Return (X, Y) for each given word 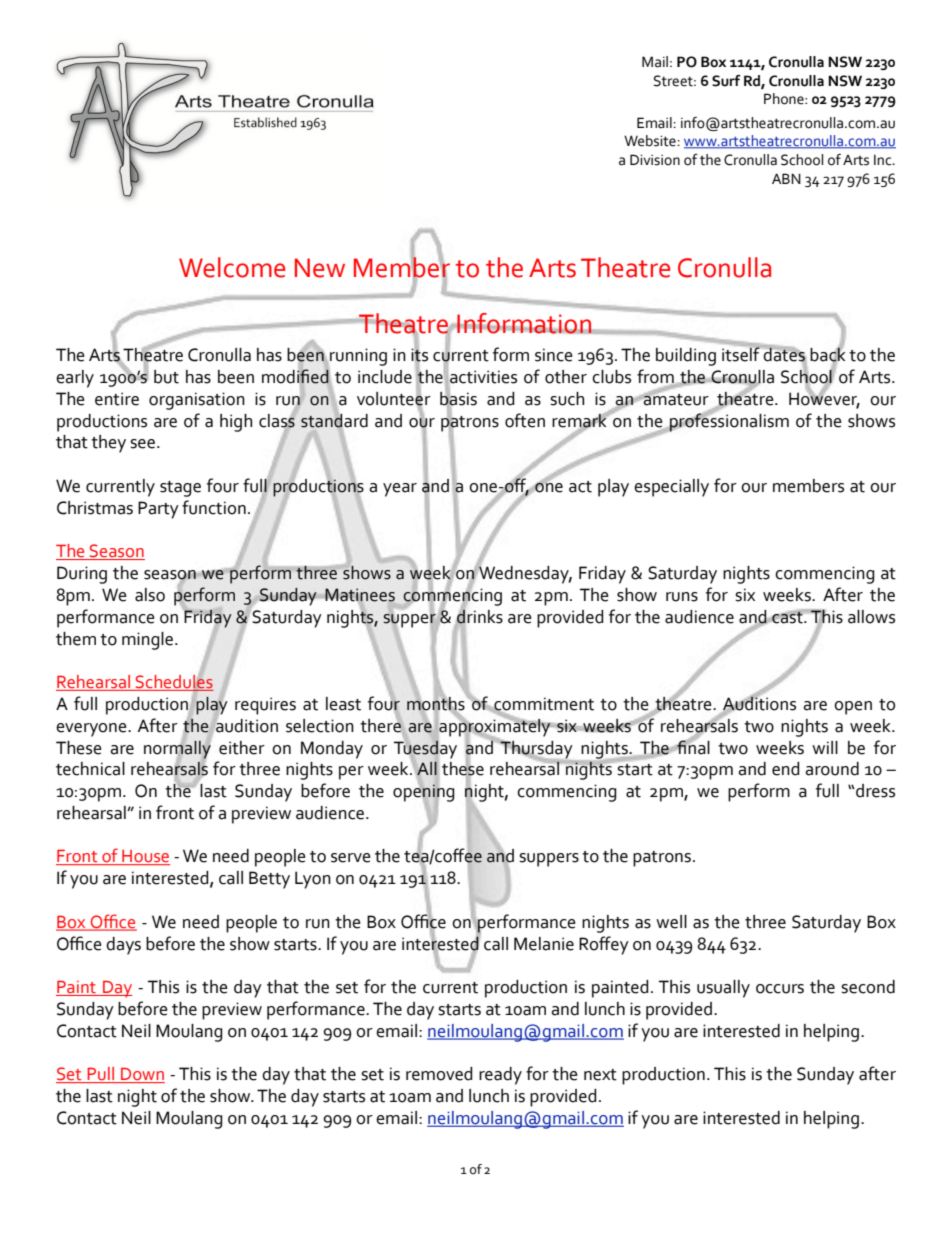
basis (458, 398)
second (868, 987)
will (825, 747)
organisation (197, 401)
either (242, 748)
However (824, 398)
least (343, 704)
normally (177, 749)
